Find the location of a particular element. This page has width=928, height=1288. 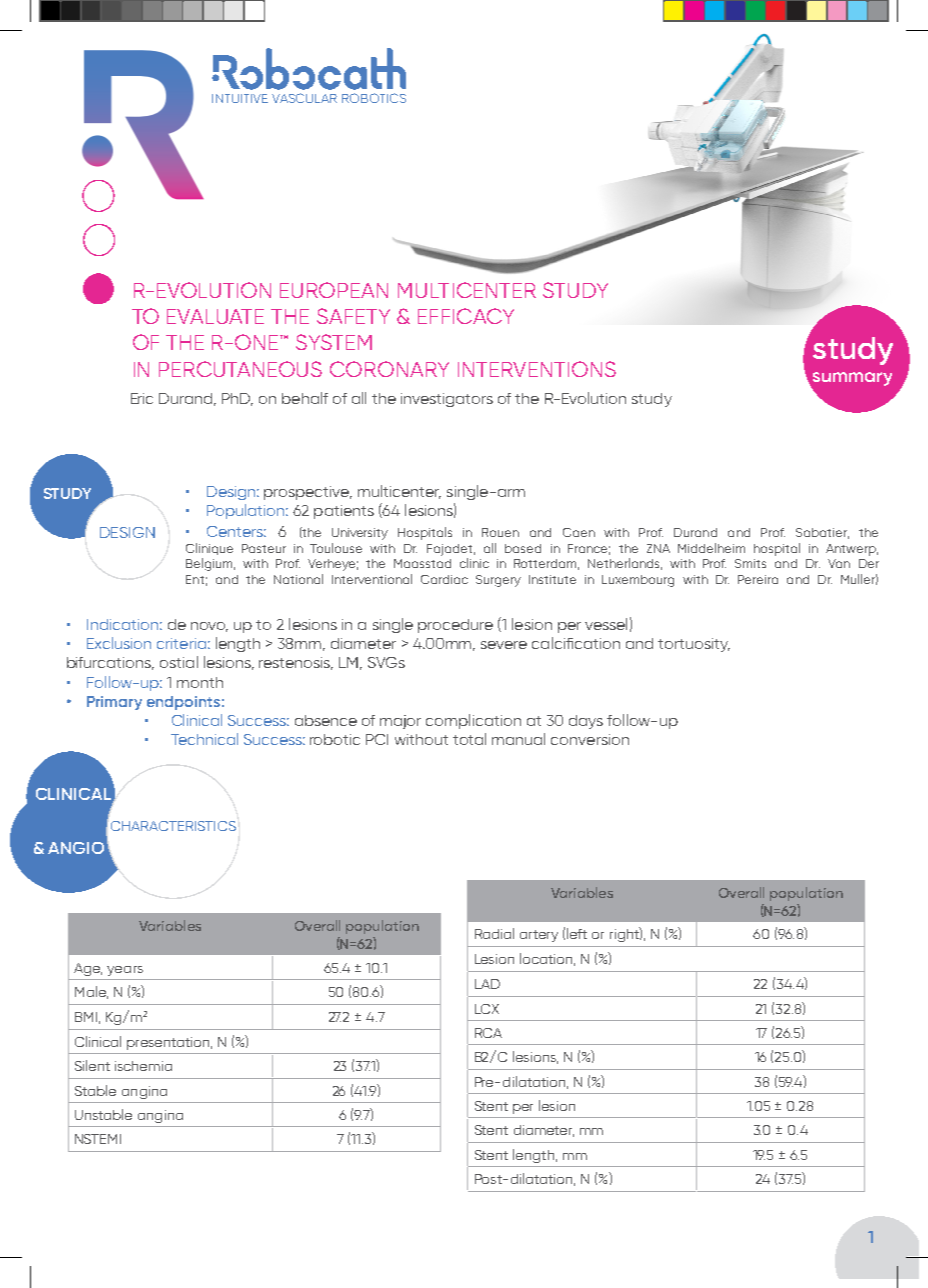

VASCULAR is located at coordinates (304, 98).
